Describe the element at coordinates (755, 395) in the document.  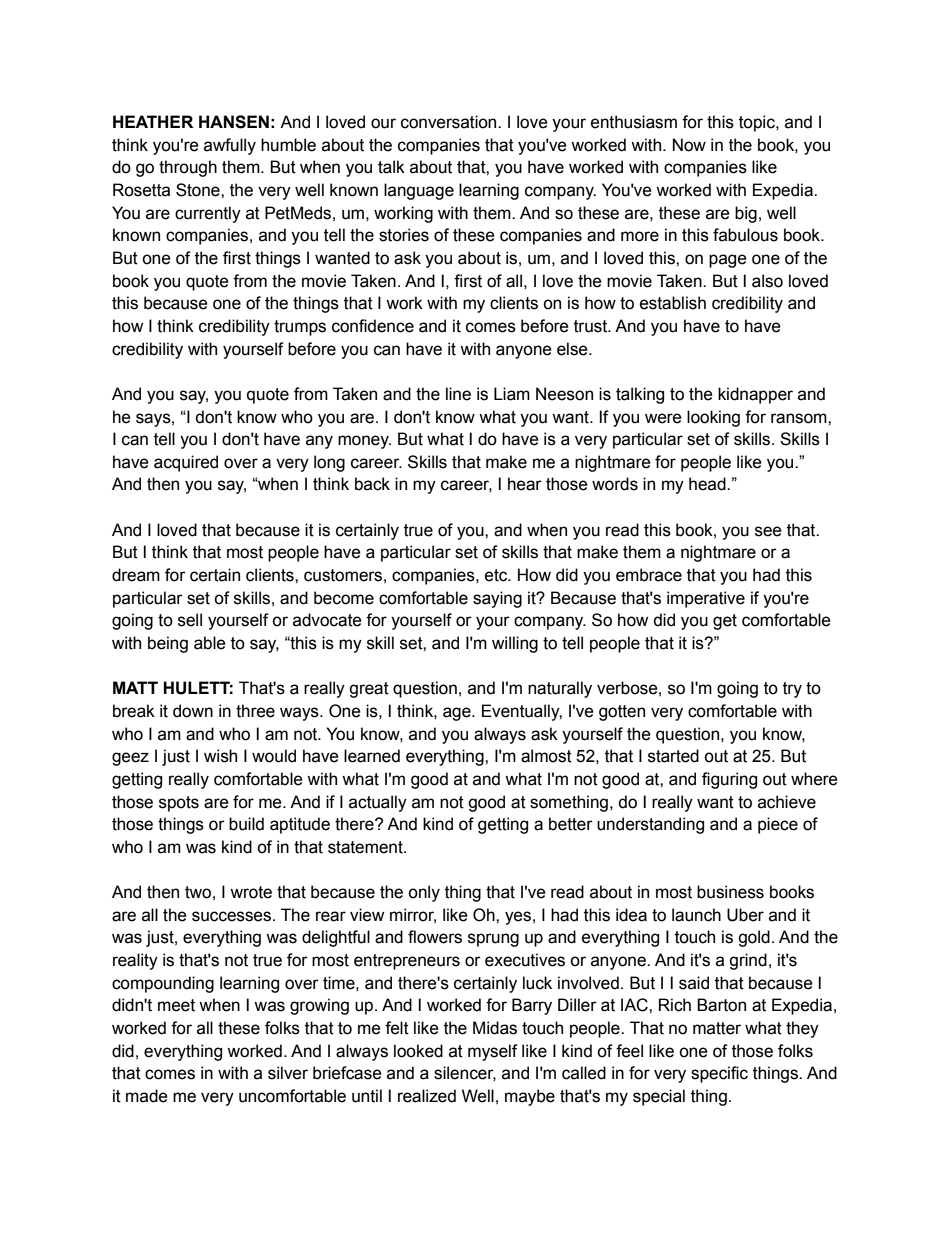
I see `kidnapper` at that location.
